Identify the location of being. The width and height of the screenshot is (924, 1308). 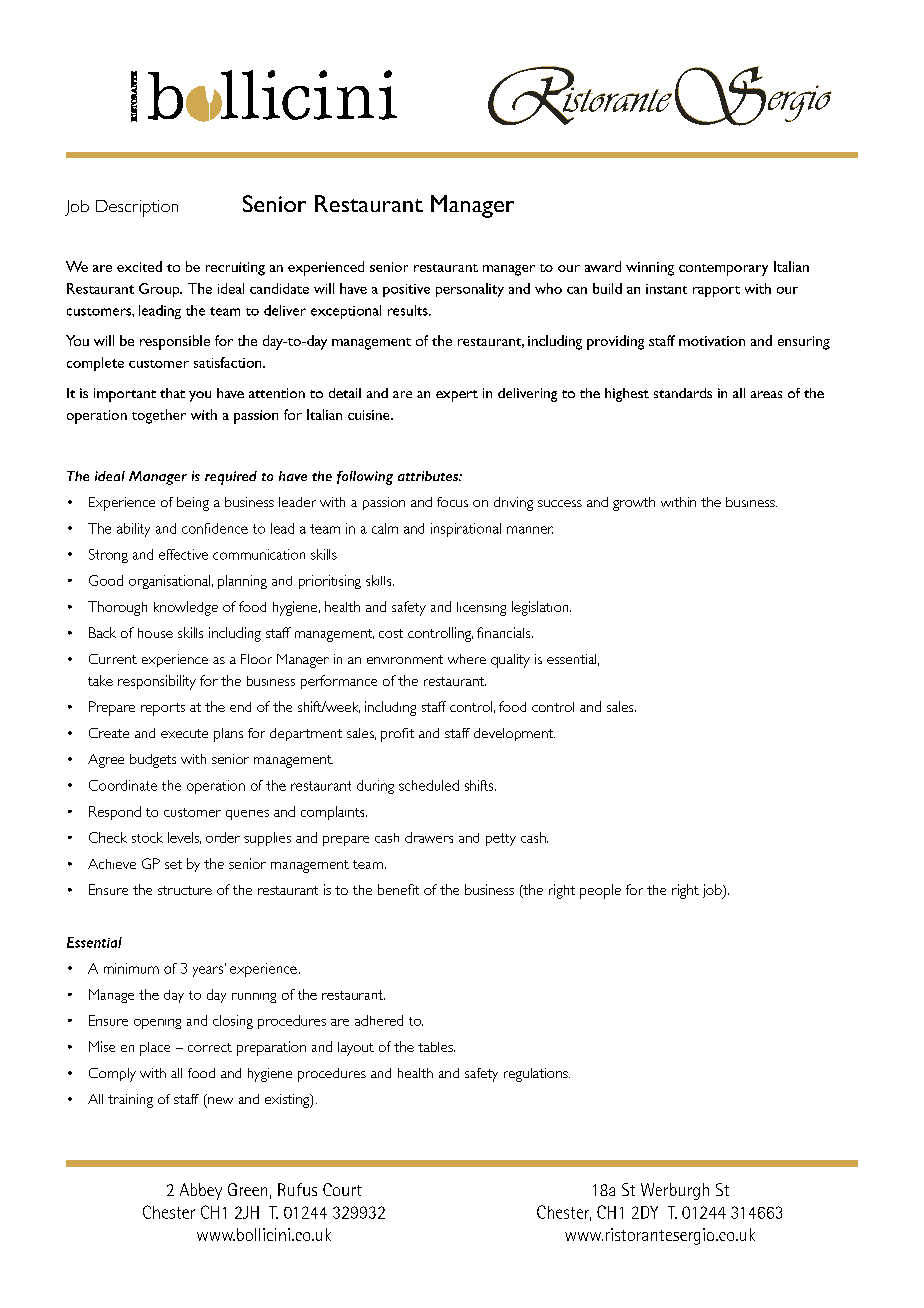
(193, 504).
